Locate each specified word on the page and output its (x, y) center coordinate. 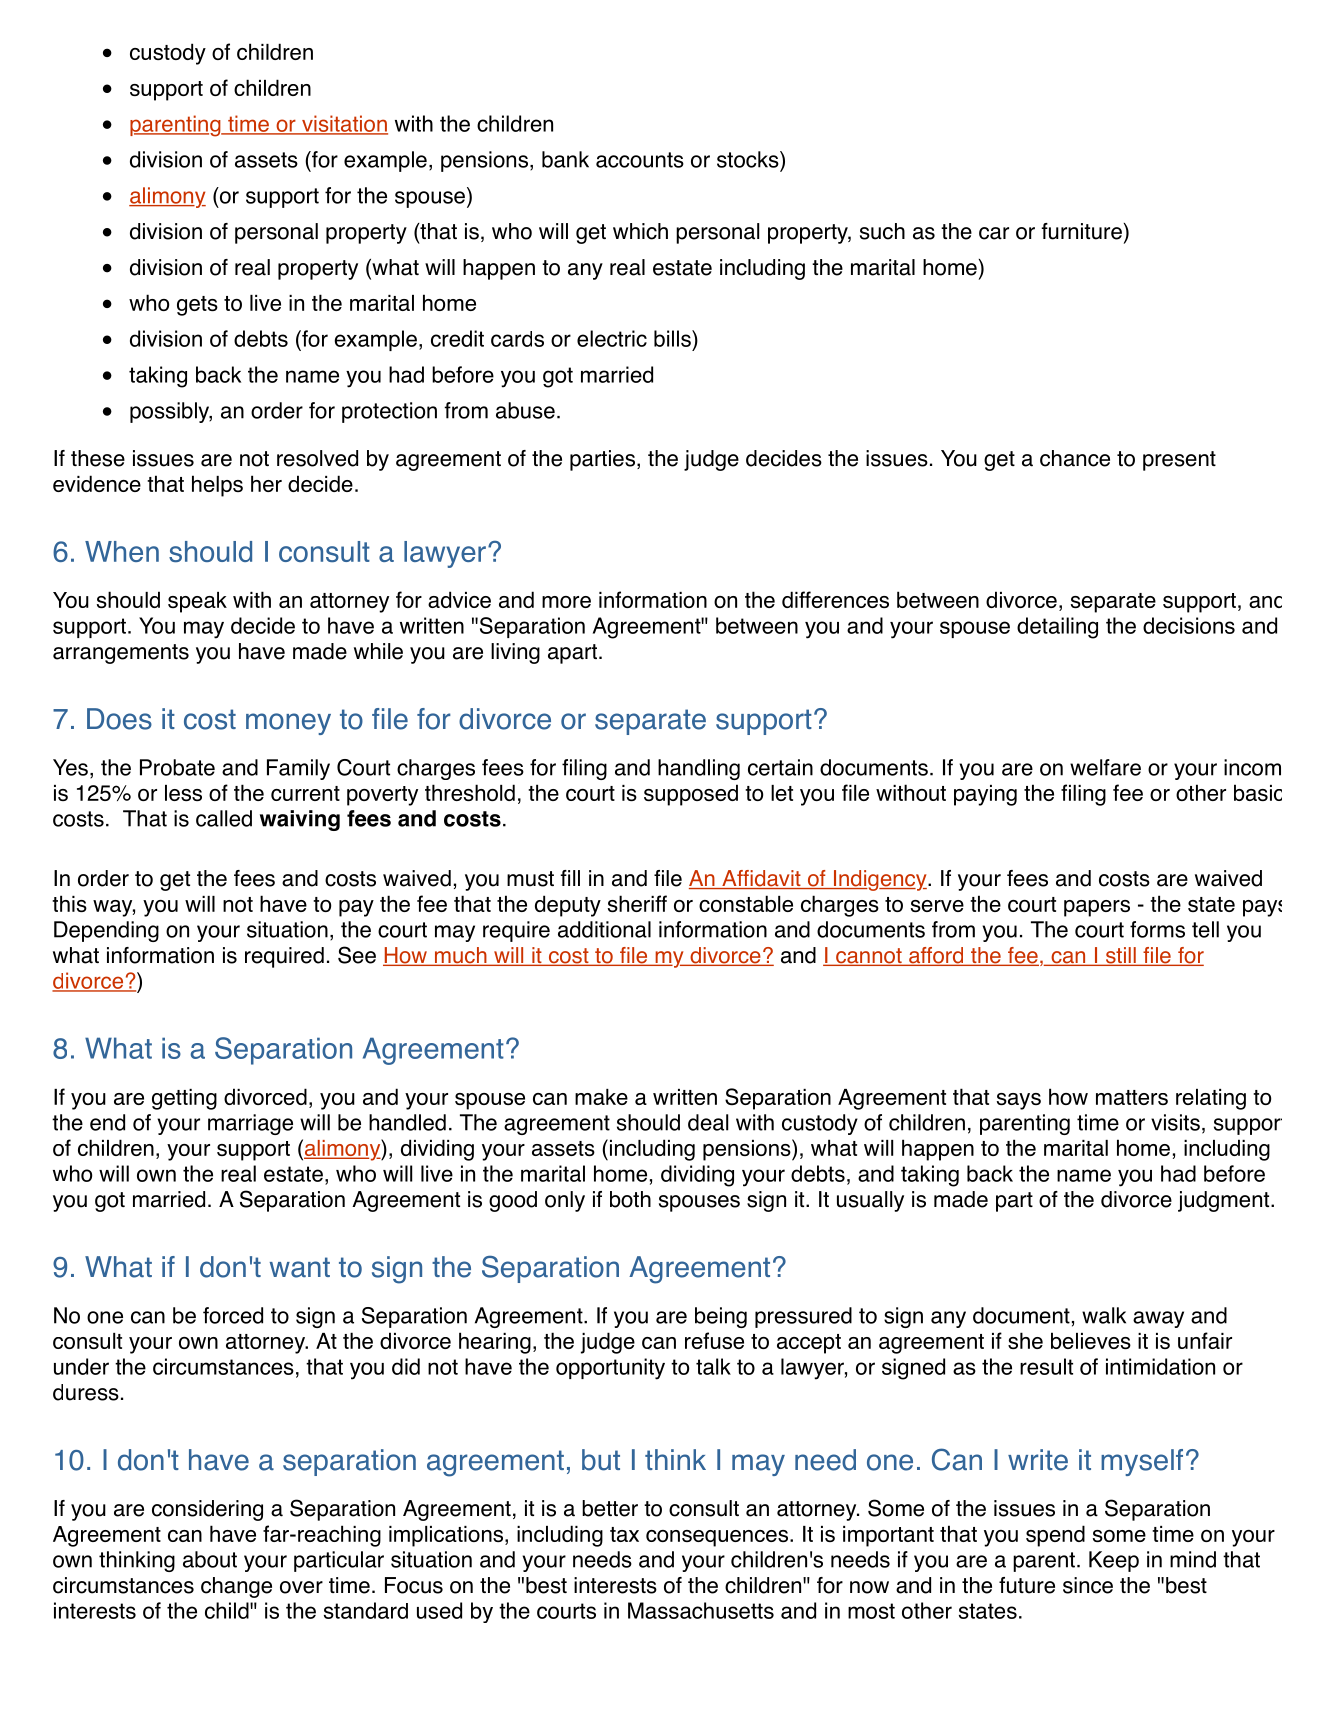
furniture (1081, 231)
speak (197, 602)
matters (1132, 1097)
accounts (640, 160)
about (210, 1559)
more (566, 602)
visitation (344, 124)
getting (184, 1099)
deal (708, 1122)
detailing (1057, 628)
